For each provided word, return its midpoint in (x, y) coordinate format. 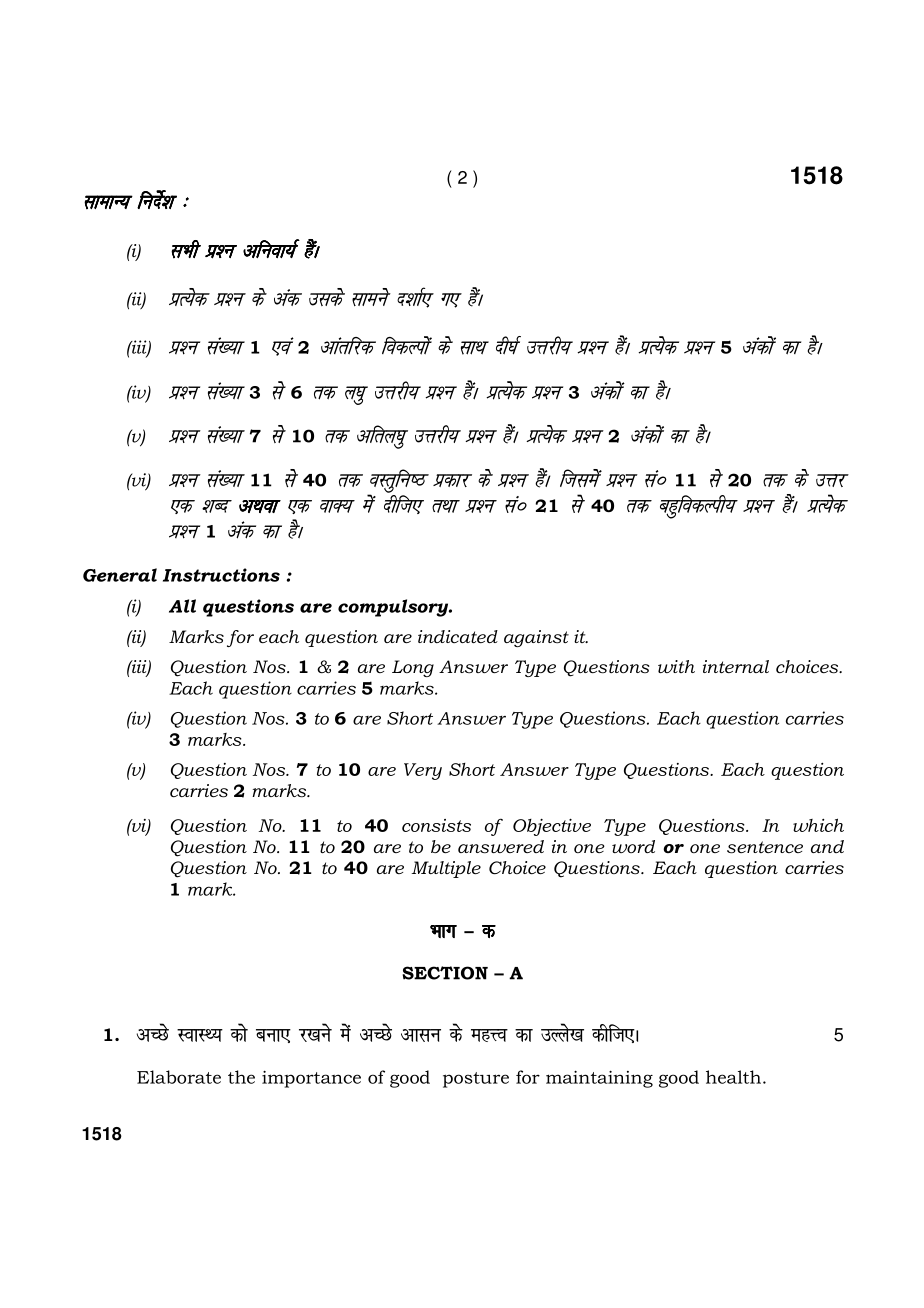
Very (423, 771)
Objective (552, 827)
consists (436, 825)
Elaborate (179, 1077)
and (827, 846)
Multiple (446, 869)
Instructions (221, 575)
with (676, 666)
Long (413, 668)
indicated (458, 636)
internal (736, 666)
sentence (765, 847)
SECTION (445, 973)
